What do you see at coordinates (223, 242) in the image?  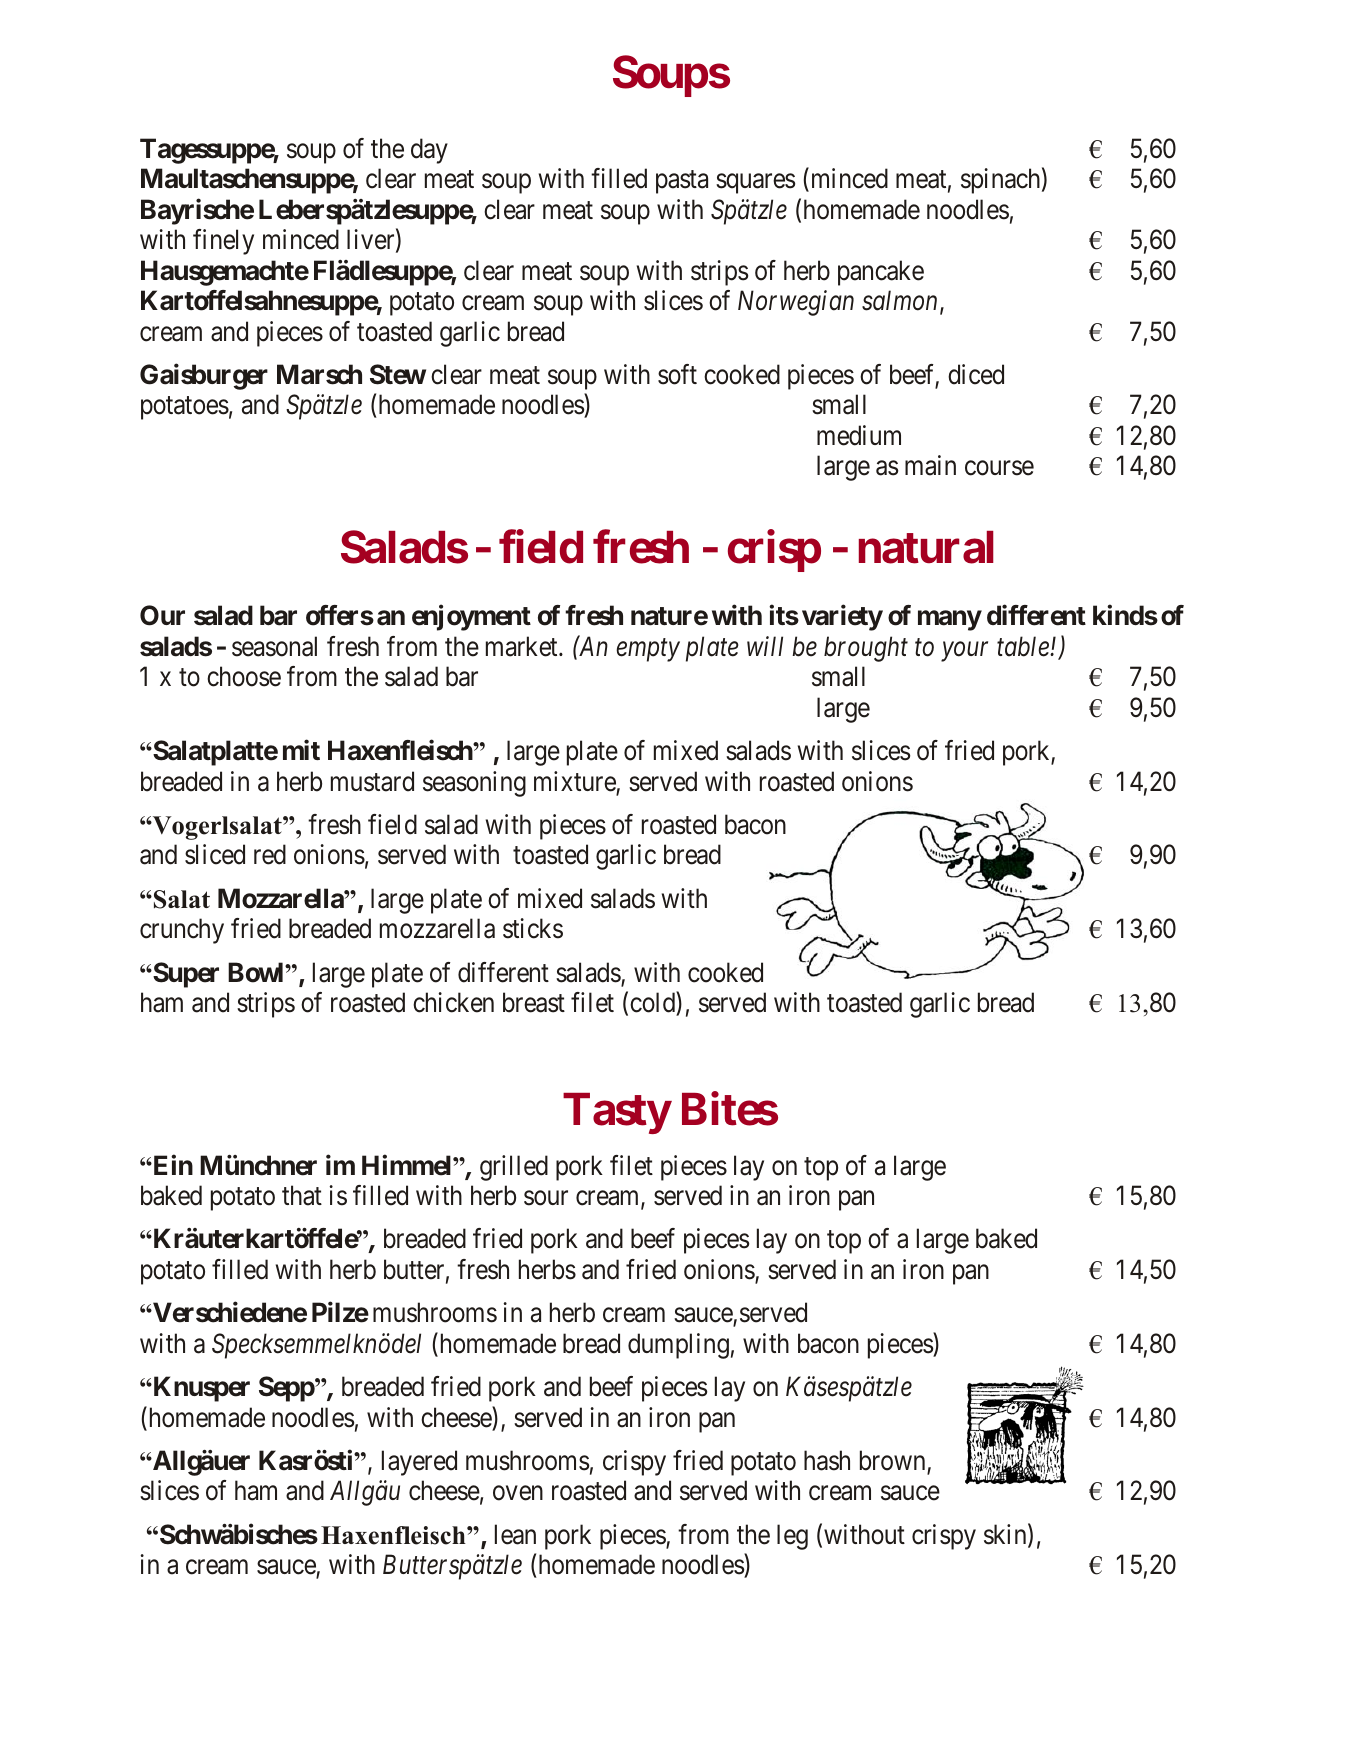 I see `finely` at bounding box center [223, 242].
